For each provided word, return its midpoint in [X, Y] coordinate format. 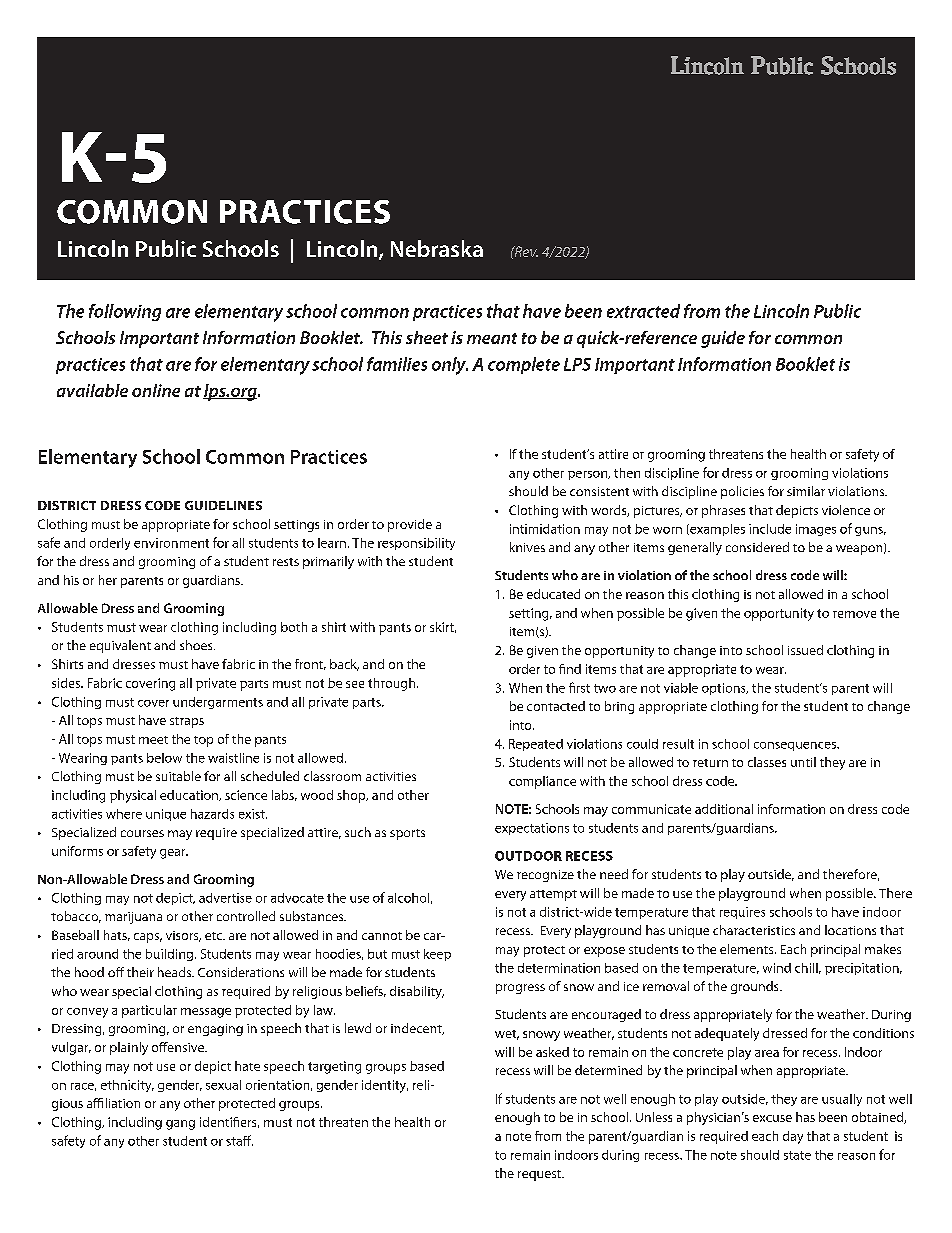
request [541, 1175]
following [125, 312]
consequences [796, 746]
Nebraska [437, 248]
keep [437, 955]
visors [183, 936]
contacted [556, 706]
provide [410, 525]
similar [806, 491]
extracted [643, 311]
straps [187, 722]
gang [180, 1125]
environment [171, 543]
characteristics [754, 930]
